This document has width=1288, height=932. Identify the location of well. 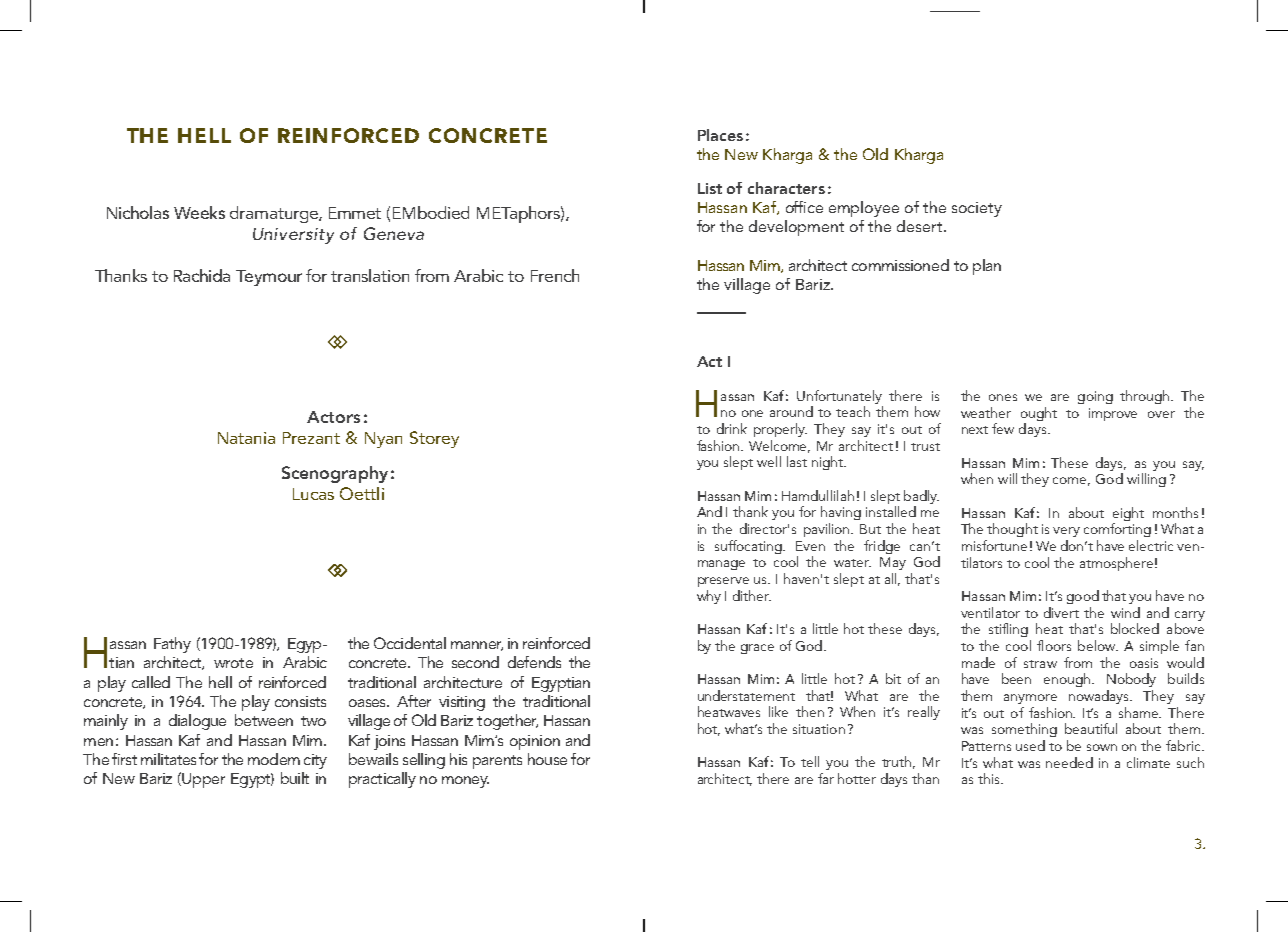
(769, 461).
